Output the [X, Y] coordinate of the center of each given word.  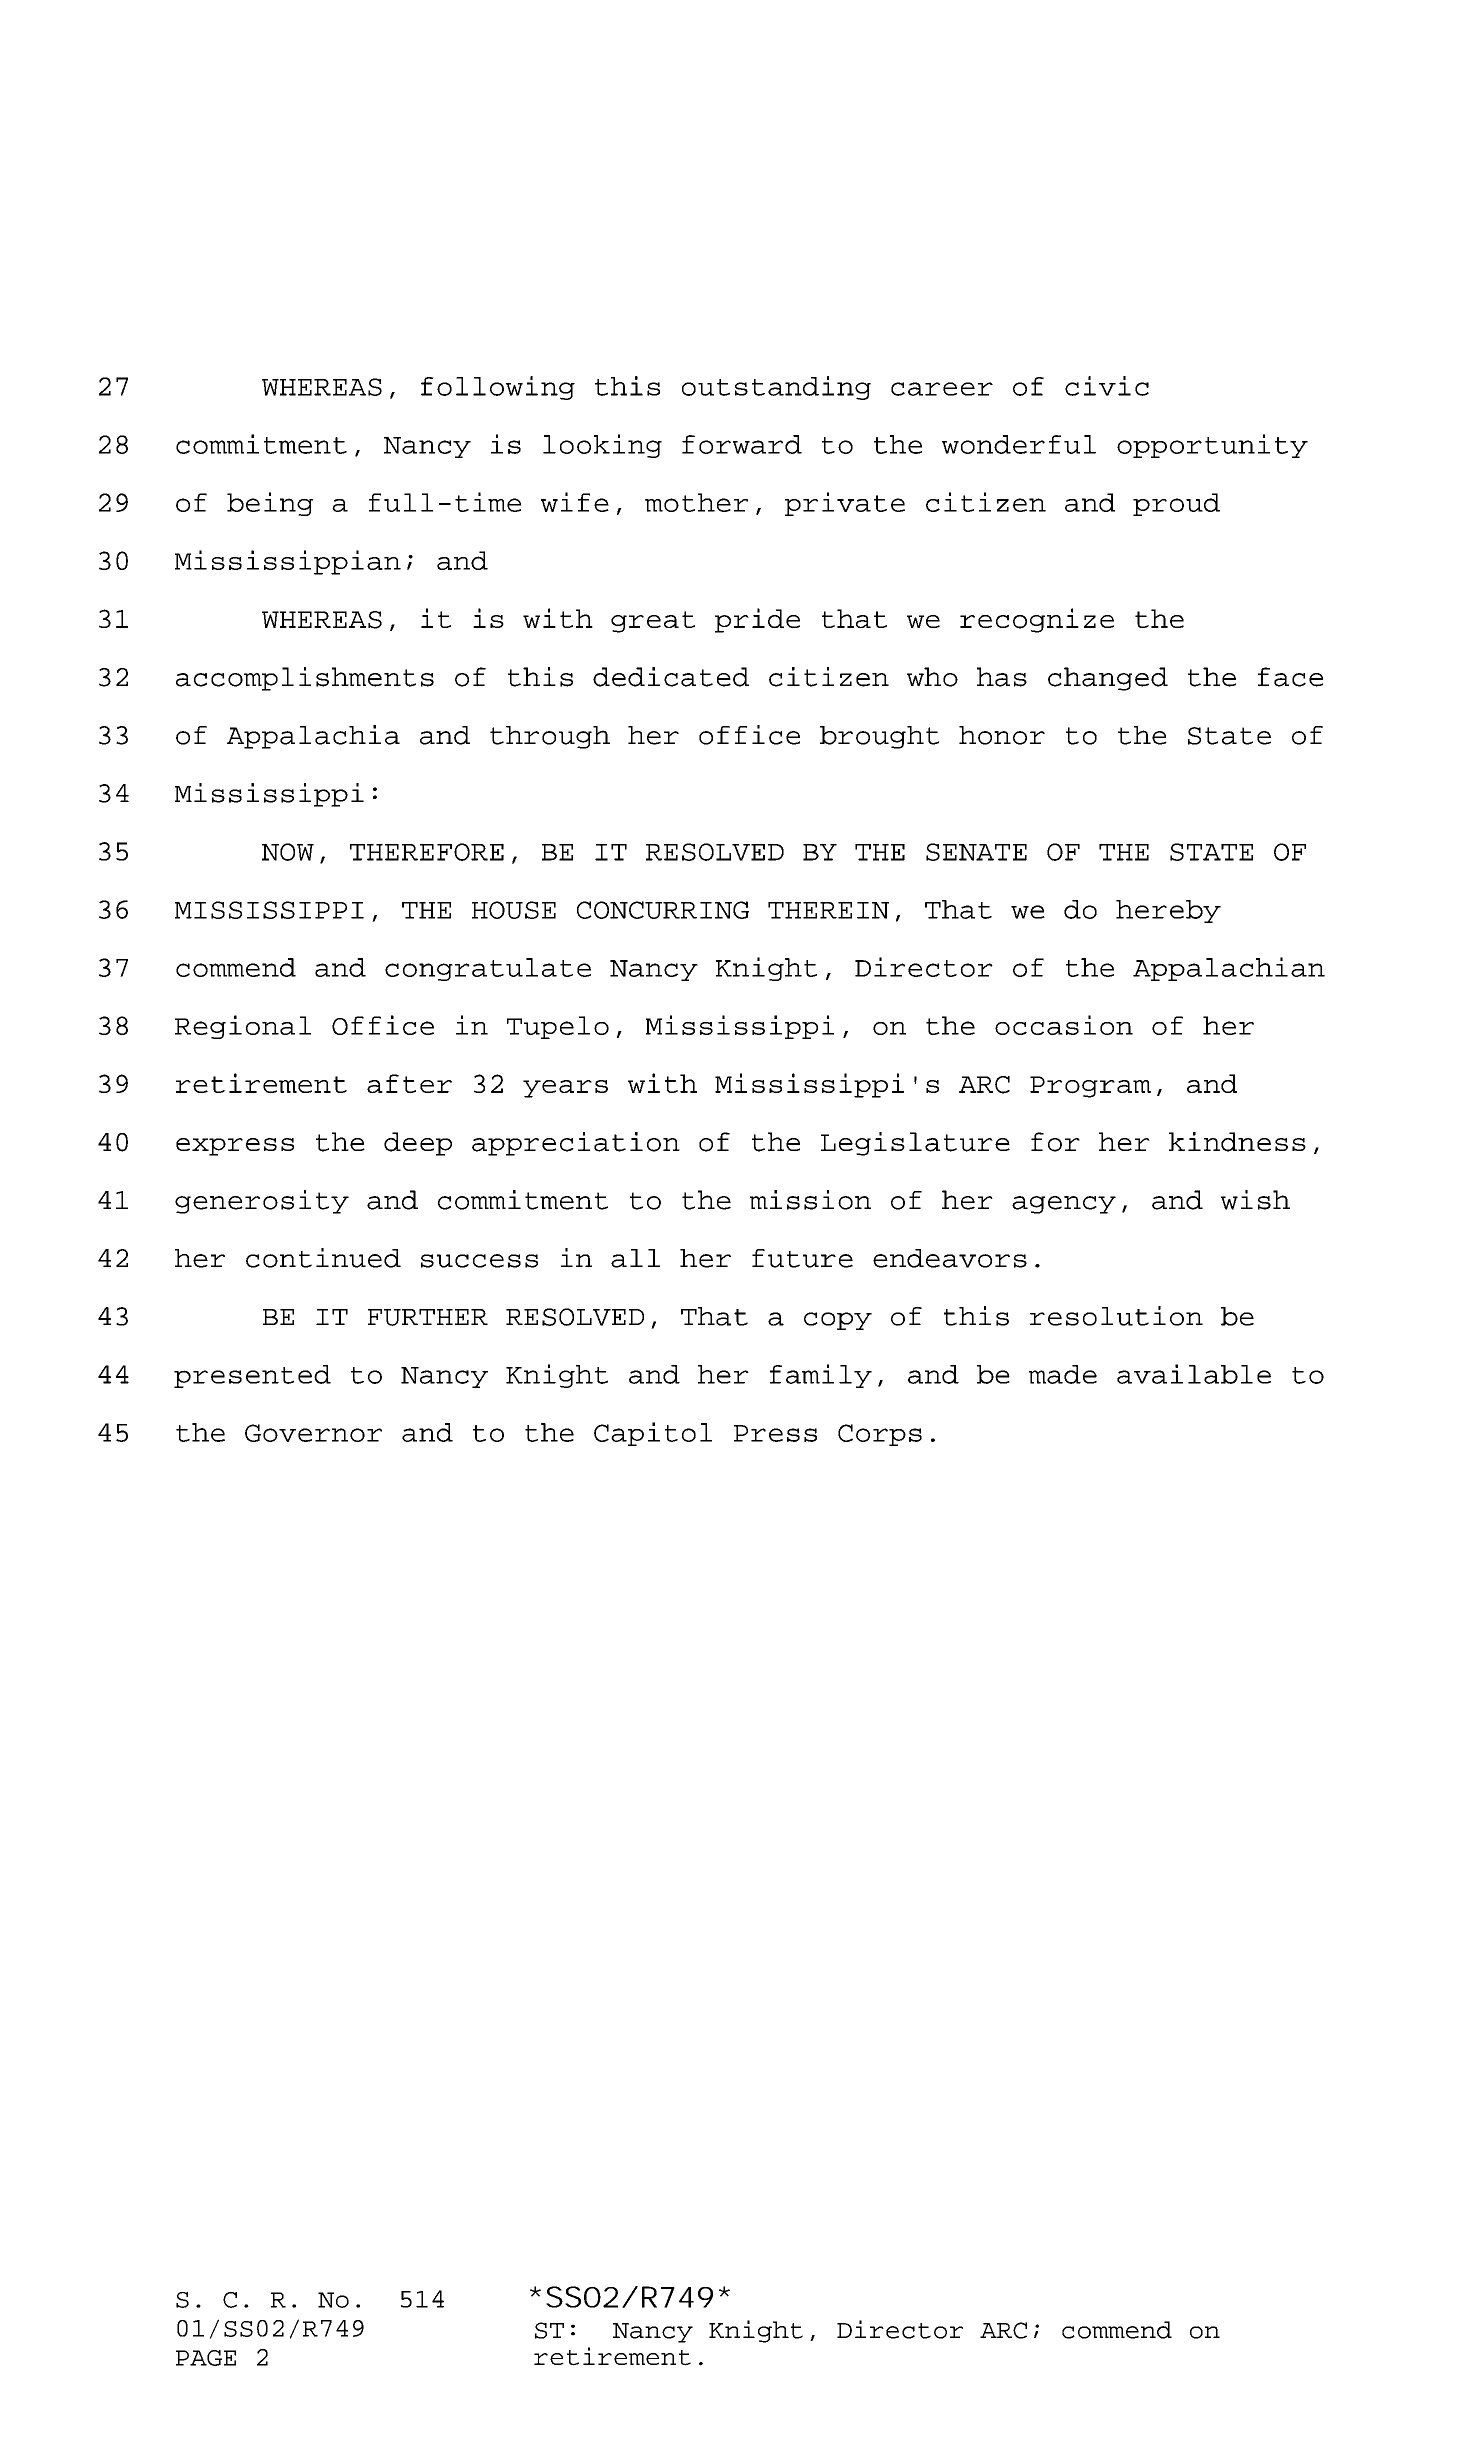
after [409, 1083]
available [1194, 1374]
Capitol [653, 1434]
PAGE [206, 2358]
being [270, 504]
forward [742, 444]
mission [810, 1200]
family [821, 1376]
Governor [313, 1433]
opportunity [1212, 446]
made [1063, 1374]
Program [1090, 1087]
